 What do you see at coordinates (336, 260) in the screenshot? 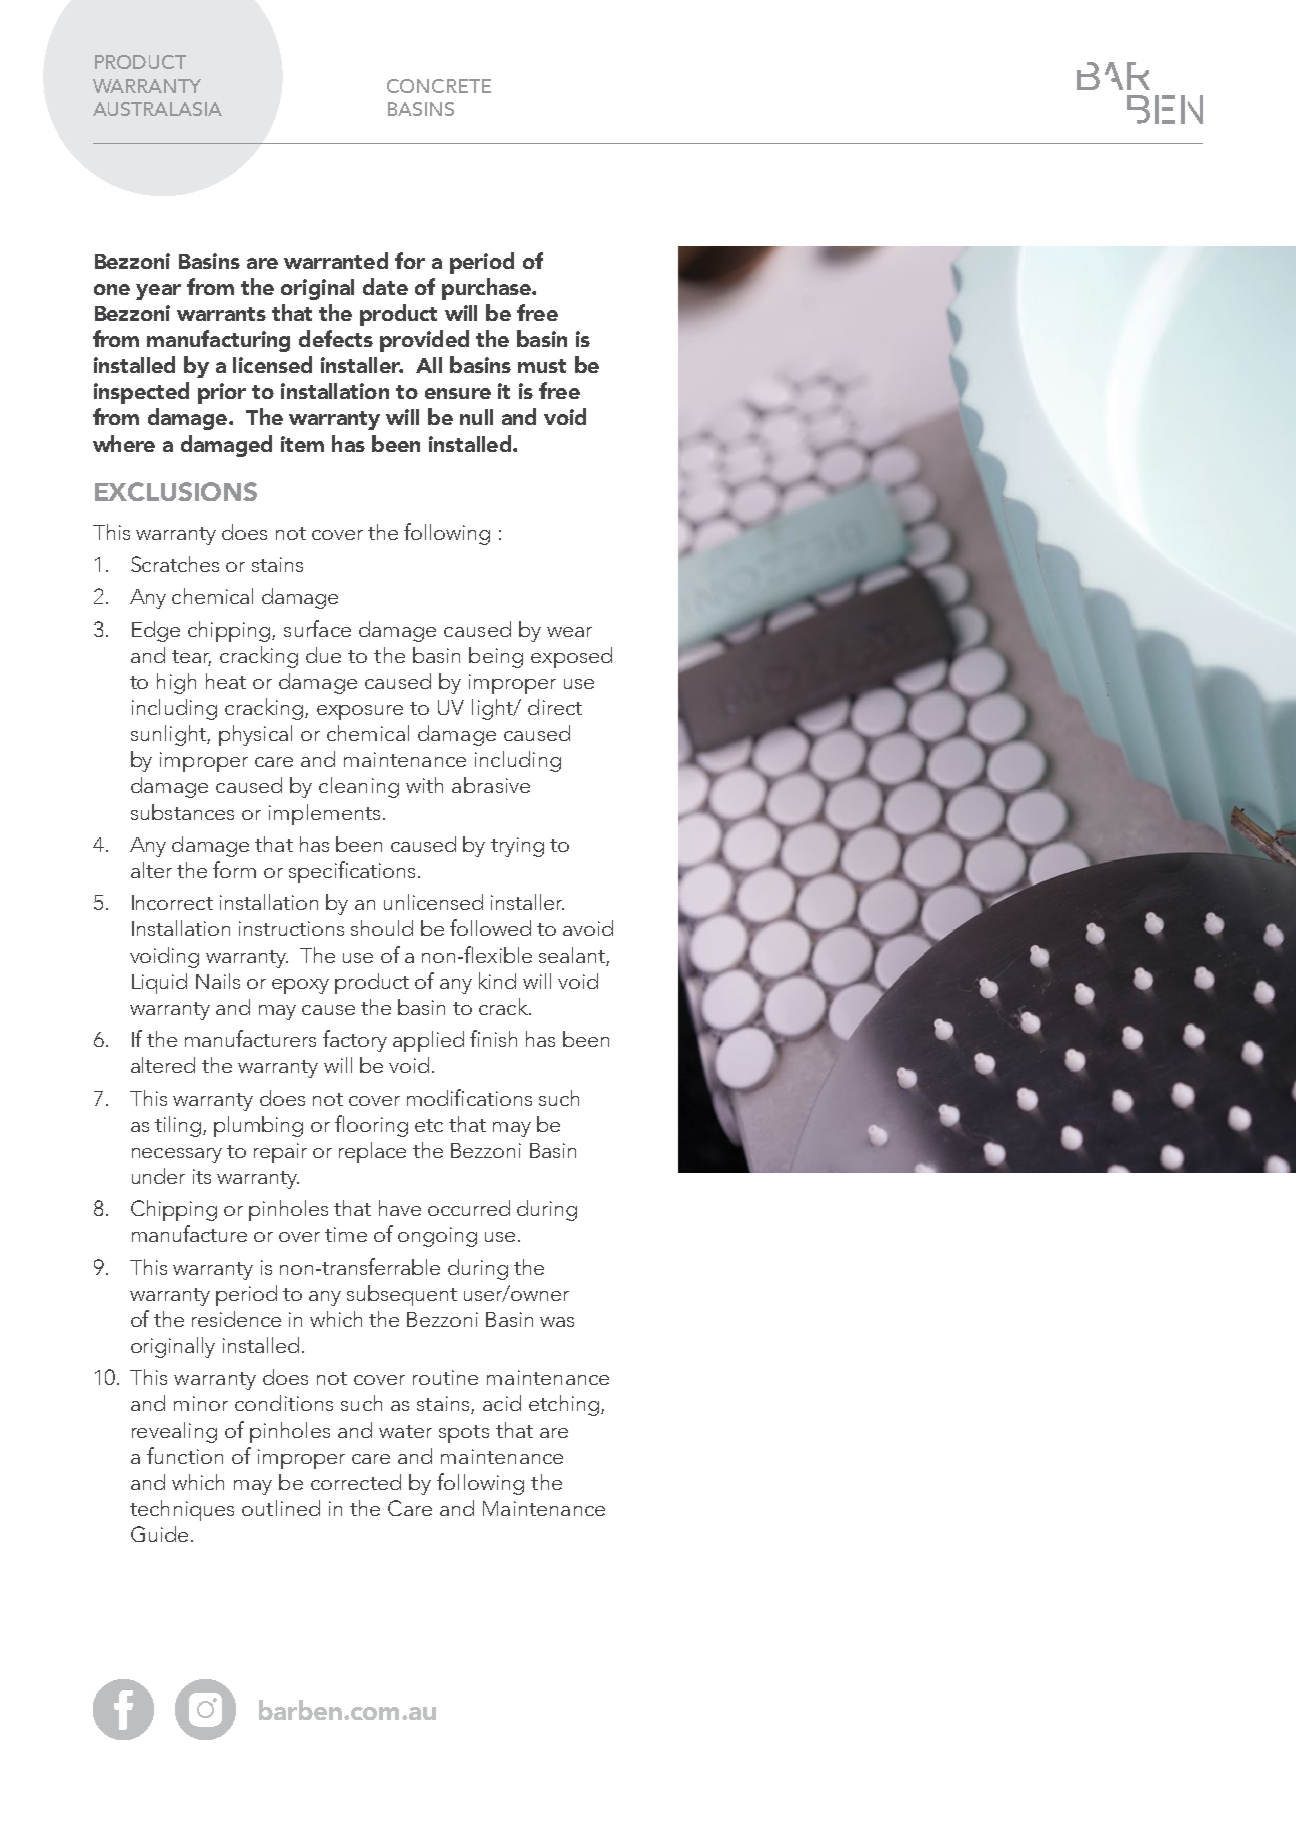
I see `warranted` at bounding box center [336, 260].
